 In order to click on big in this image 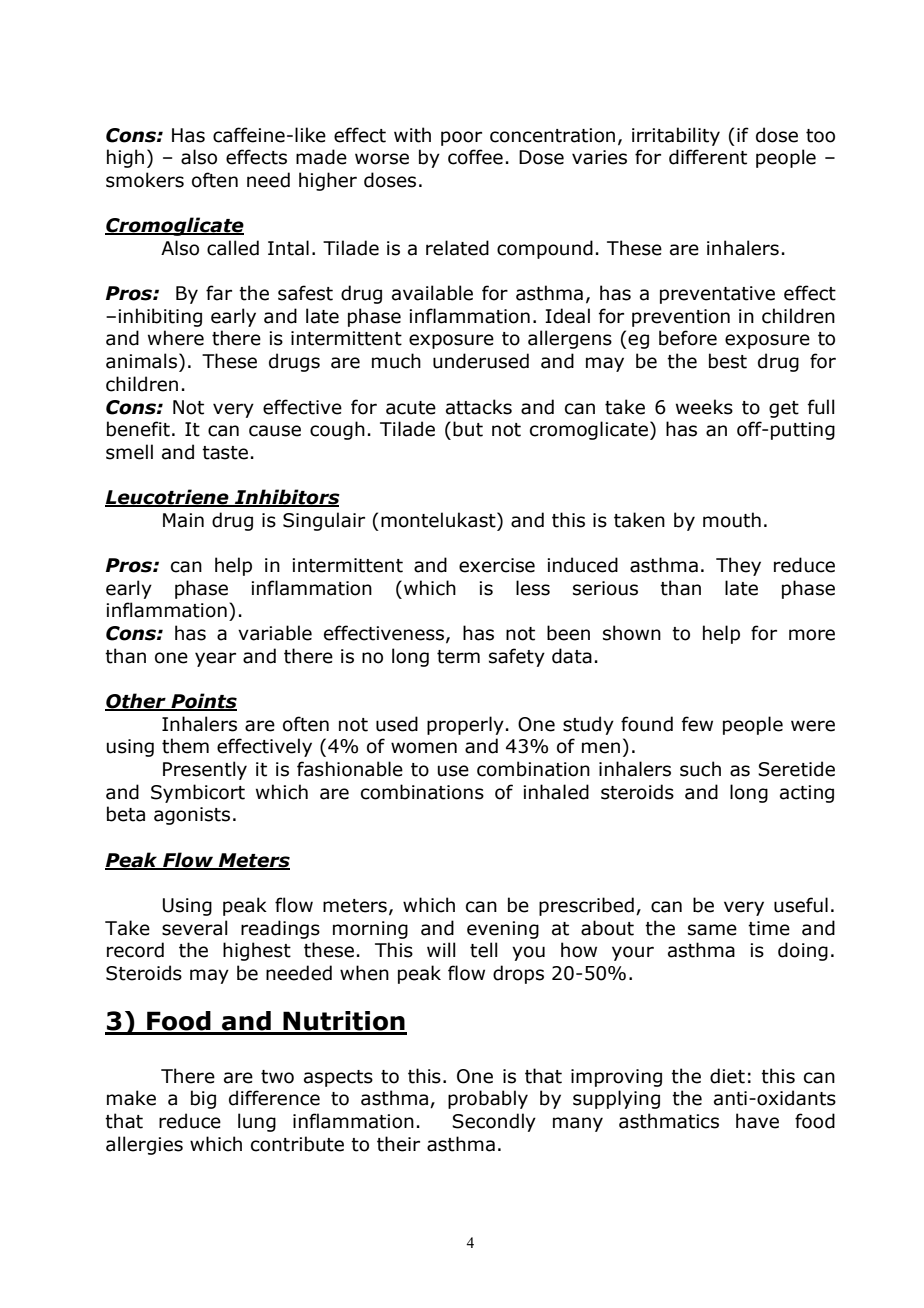, I will do `click(203, 1099)`.
